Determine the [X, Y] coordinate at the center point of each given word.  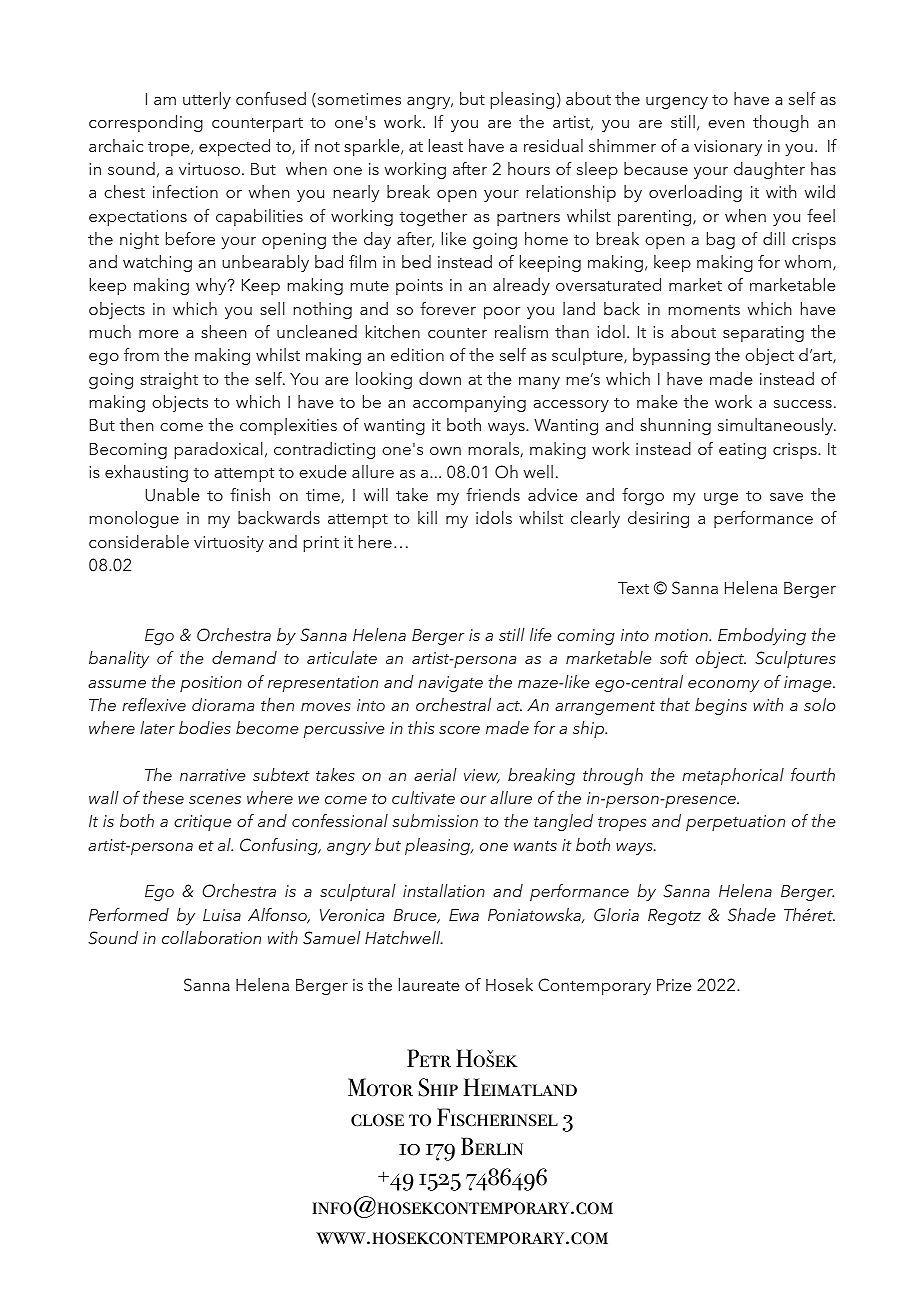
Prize [674, 985]
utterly [207, 100]
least [446, 145]
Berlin [492, 1146]
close [377, 1120]
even [726, 124]
